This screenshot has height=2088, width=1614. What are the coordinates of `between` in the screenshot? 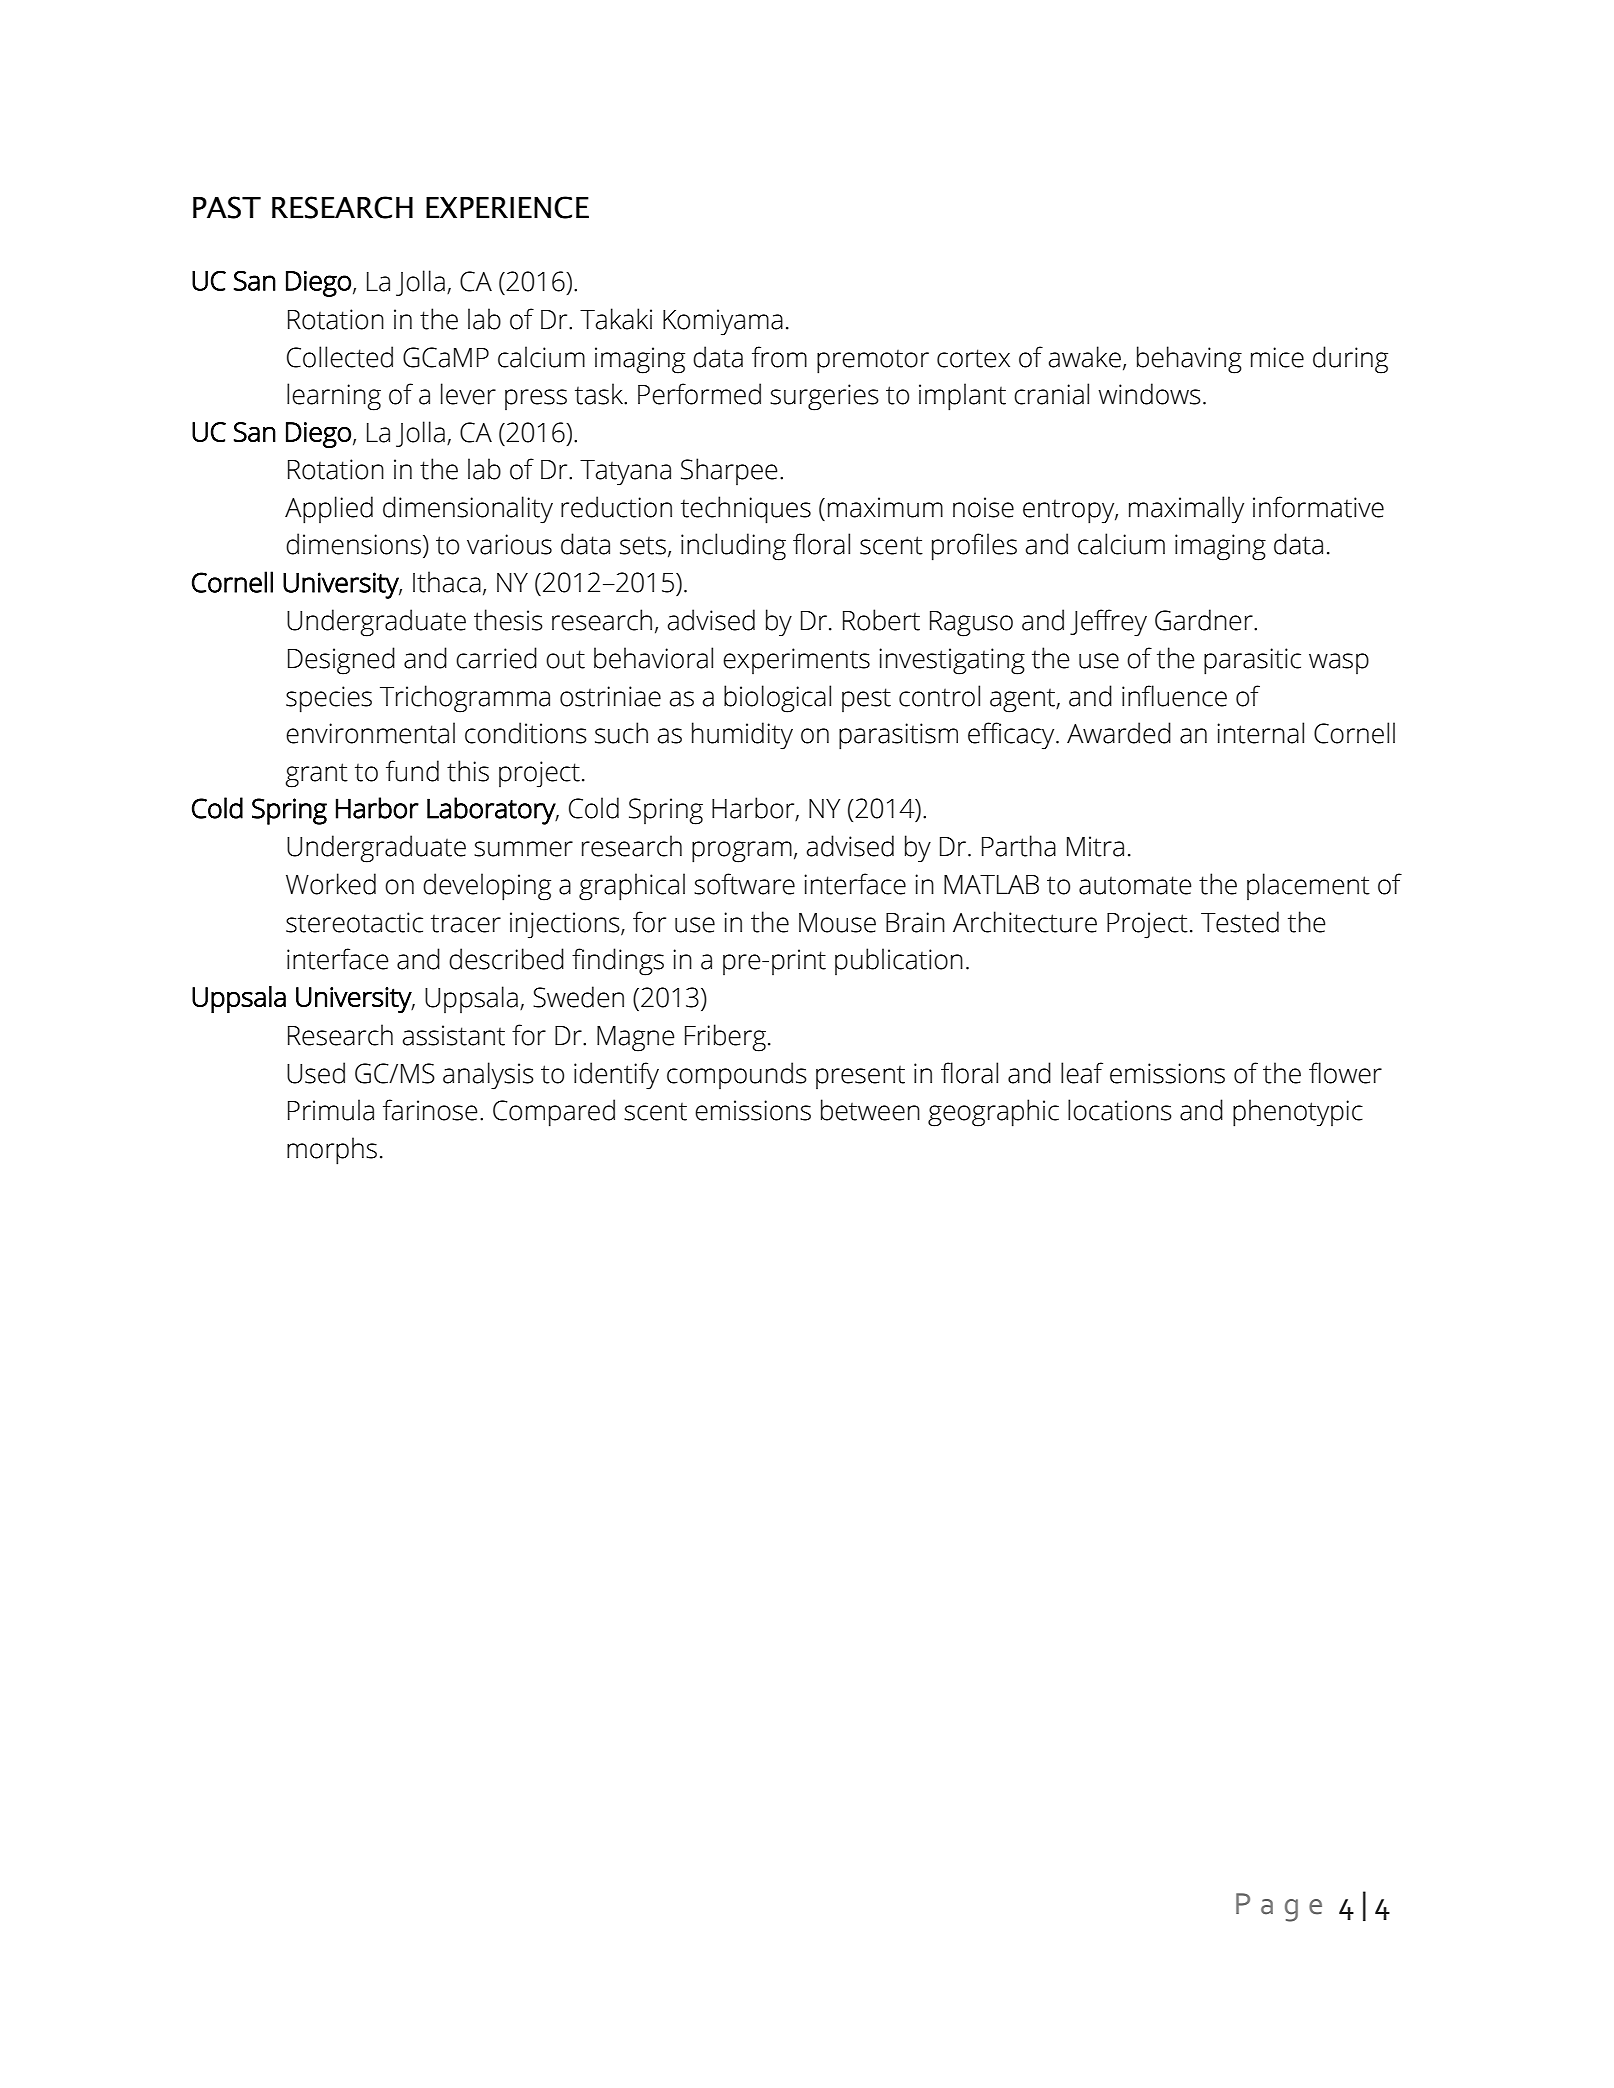 It's located at (870, 1110).
